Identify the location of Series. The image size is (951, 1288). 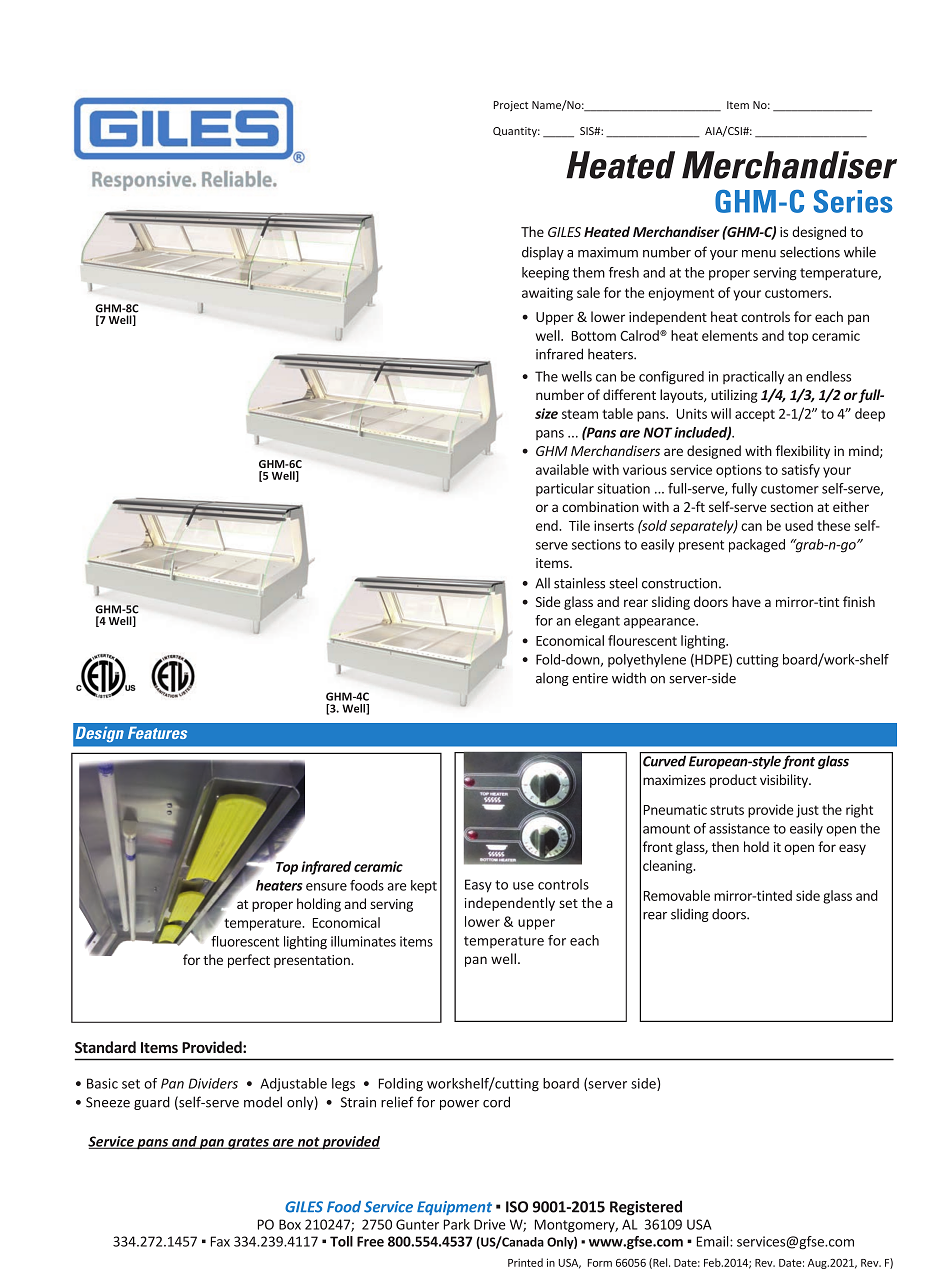
(852, 201).
